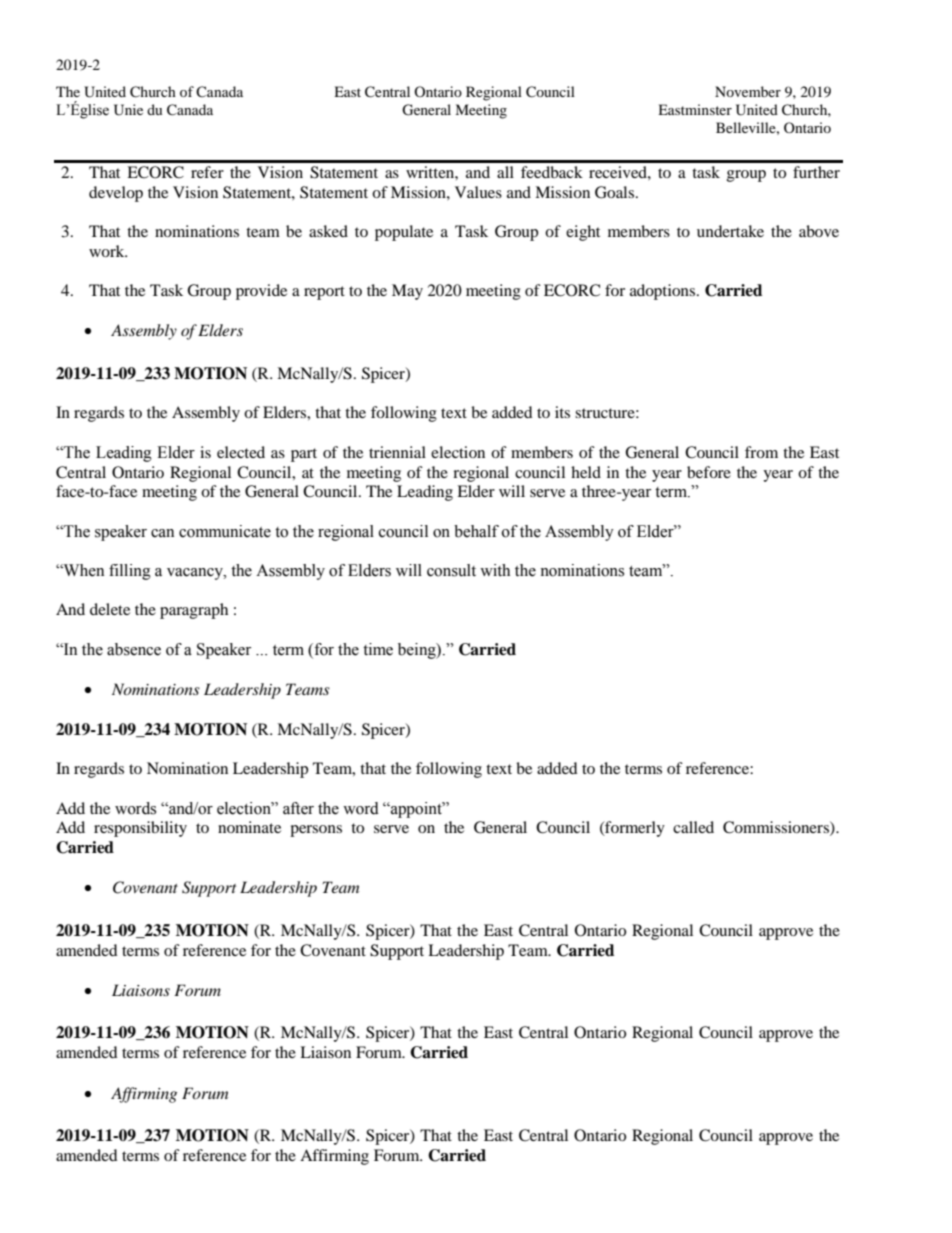  Describe the element at coordinates (748, 91) in the screenshot. I see `November` at that location.
